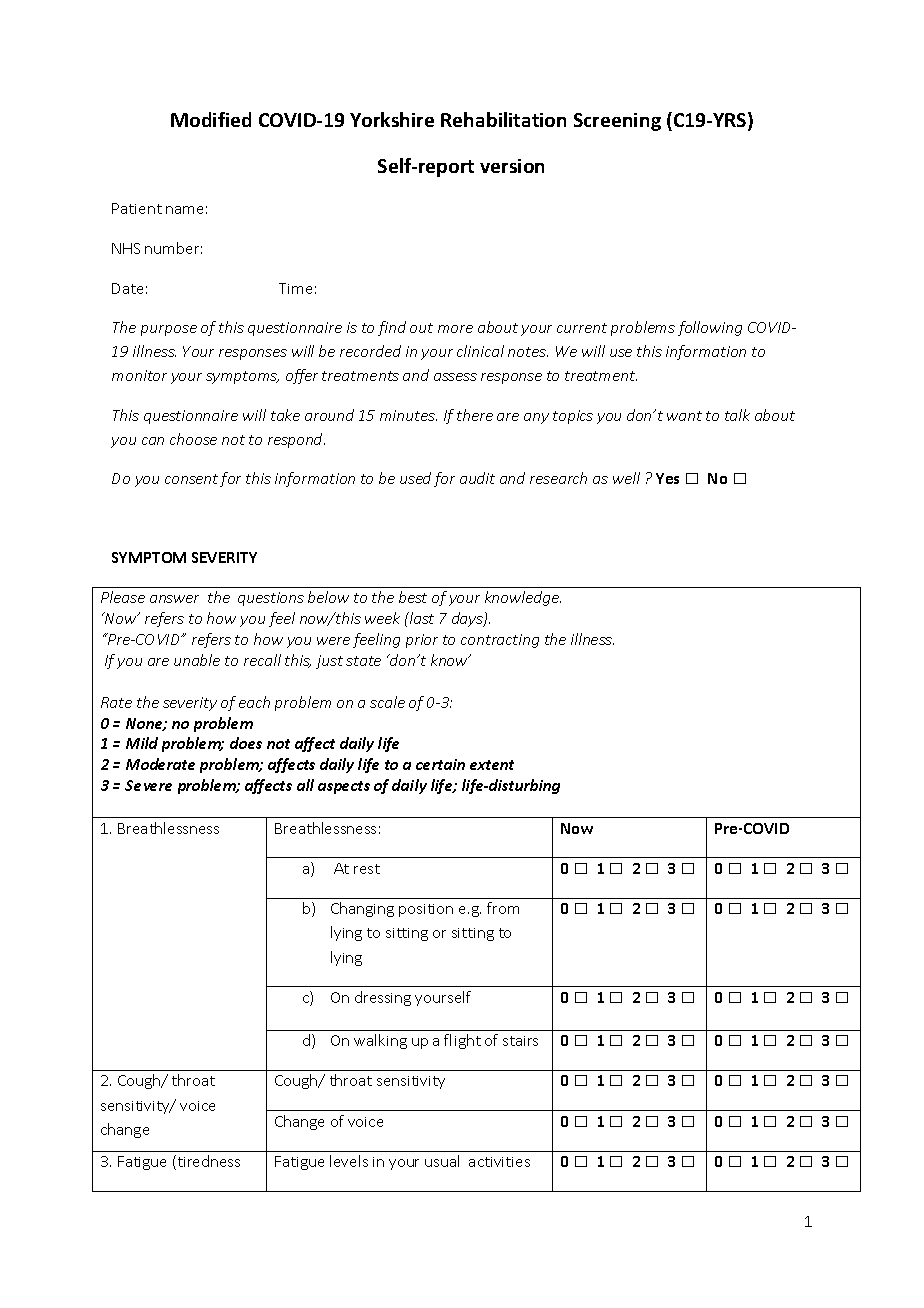  I want to click on usual, so click(442, 1161).
